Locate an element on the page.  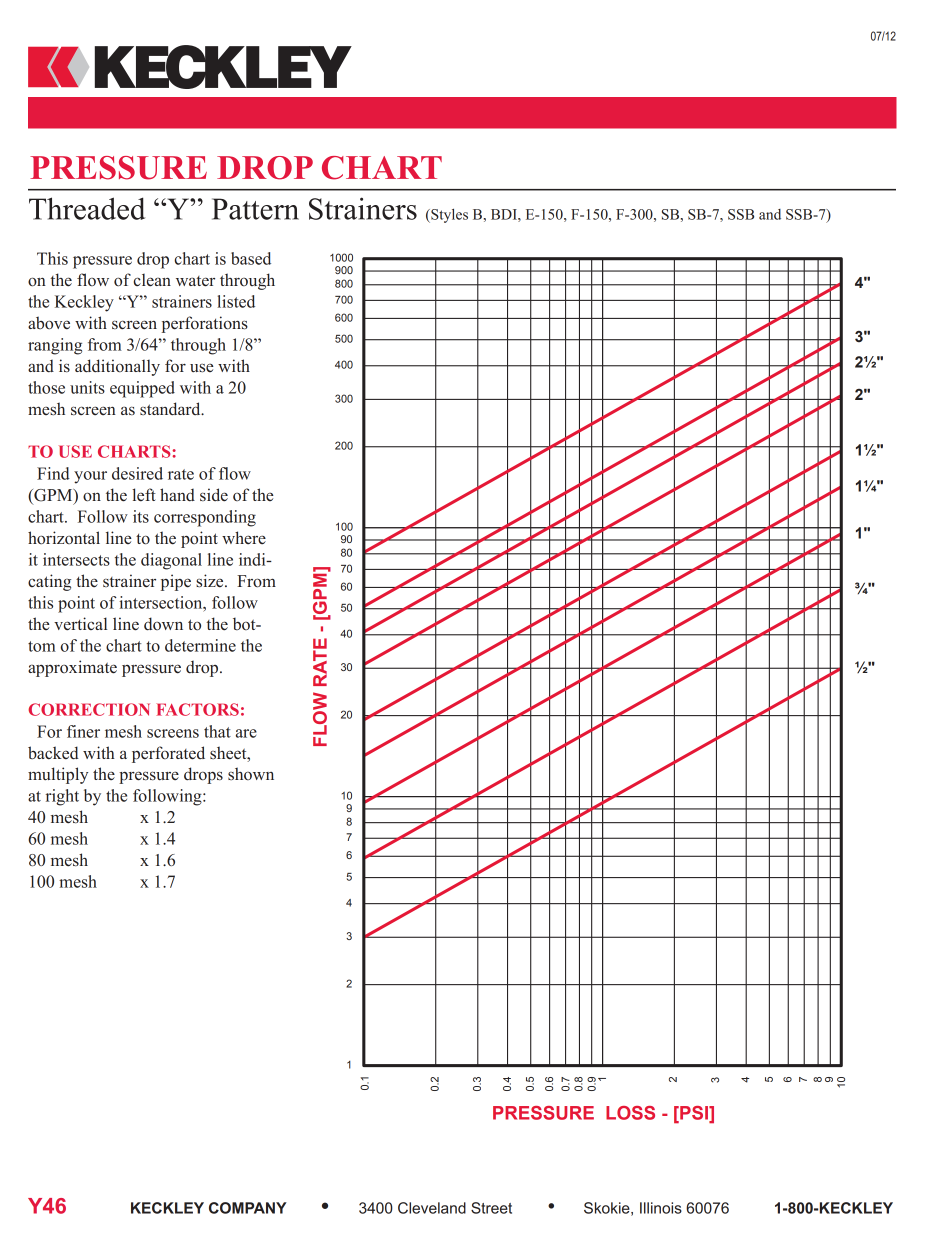
Styles is located at coordinates (448, 216).
